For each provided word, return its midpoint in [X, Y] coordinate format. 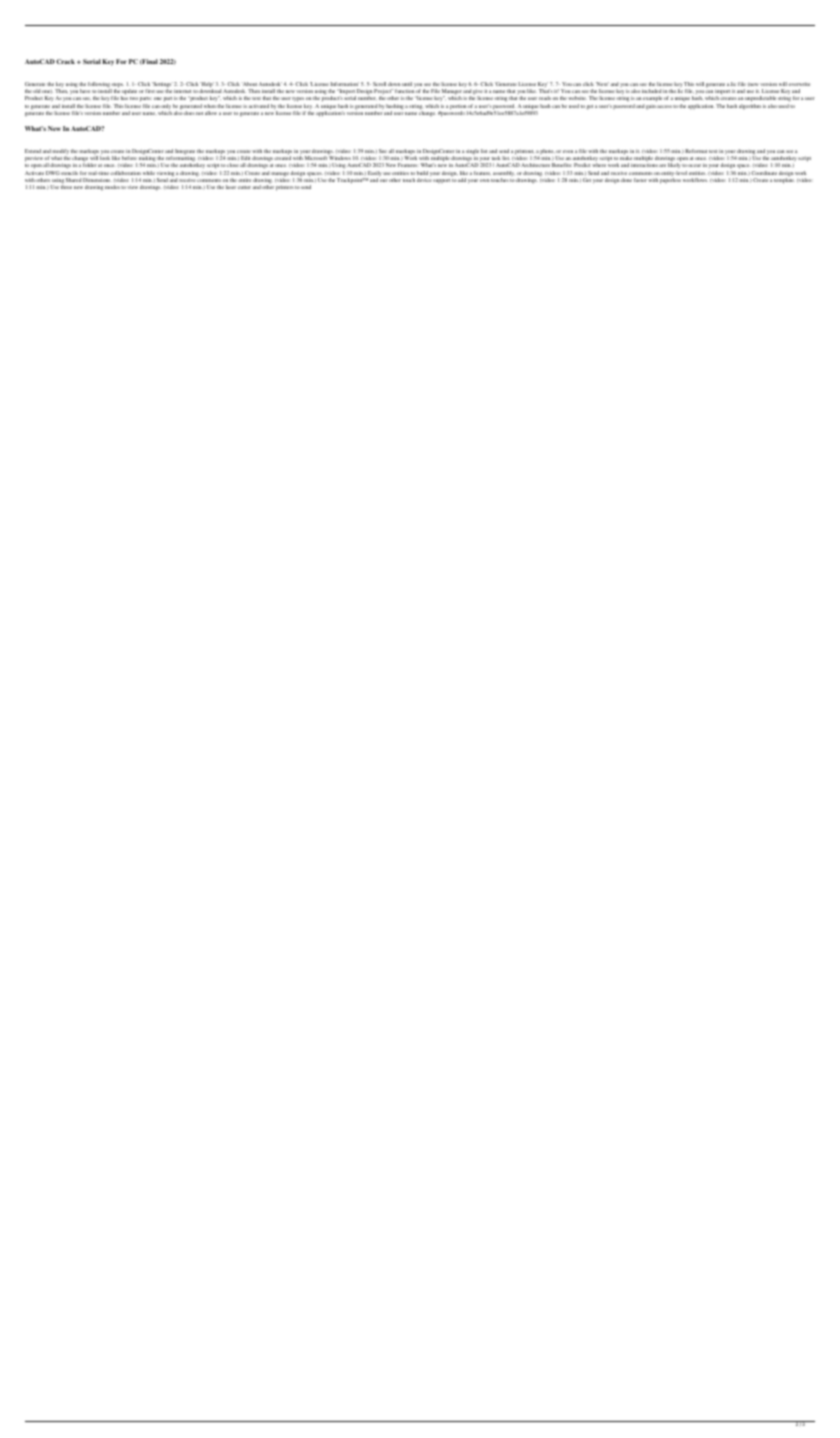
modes [112, 187]
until [407, 84]
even [568, 151]
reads [545, 98]
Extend [33, 151]
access [664, 106]
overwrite [799, 84]
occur [694, 165]
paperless [670, 181]
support [441, 181]
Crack [65, 61]
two [134, 98]
